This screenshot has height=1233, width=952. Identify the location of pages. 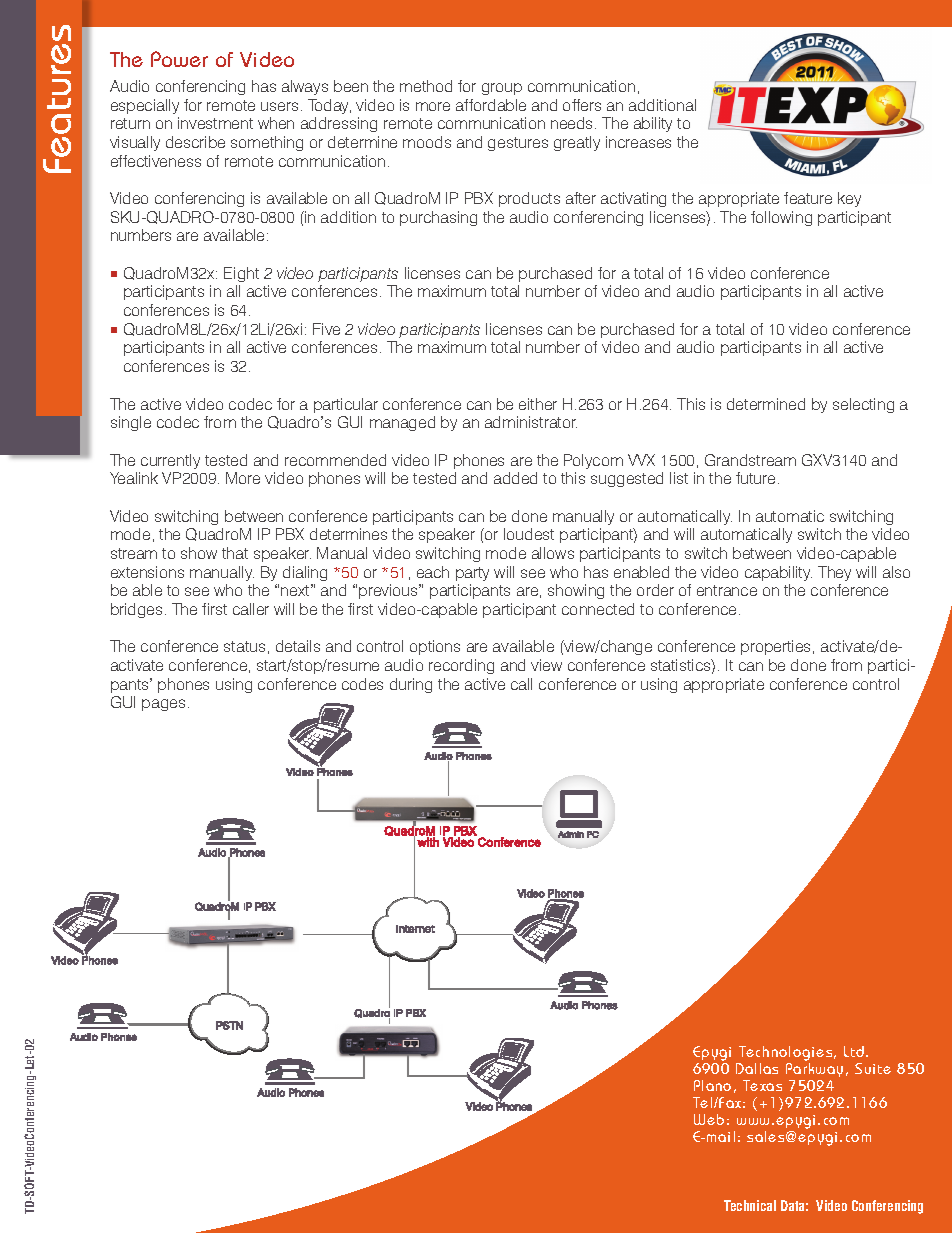
(163, 705).
